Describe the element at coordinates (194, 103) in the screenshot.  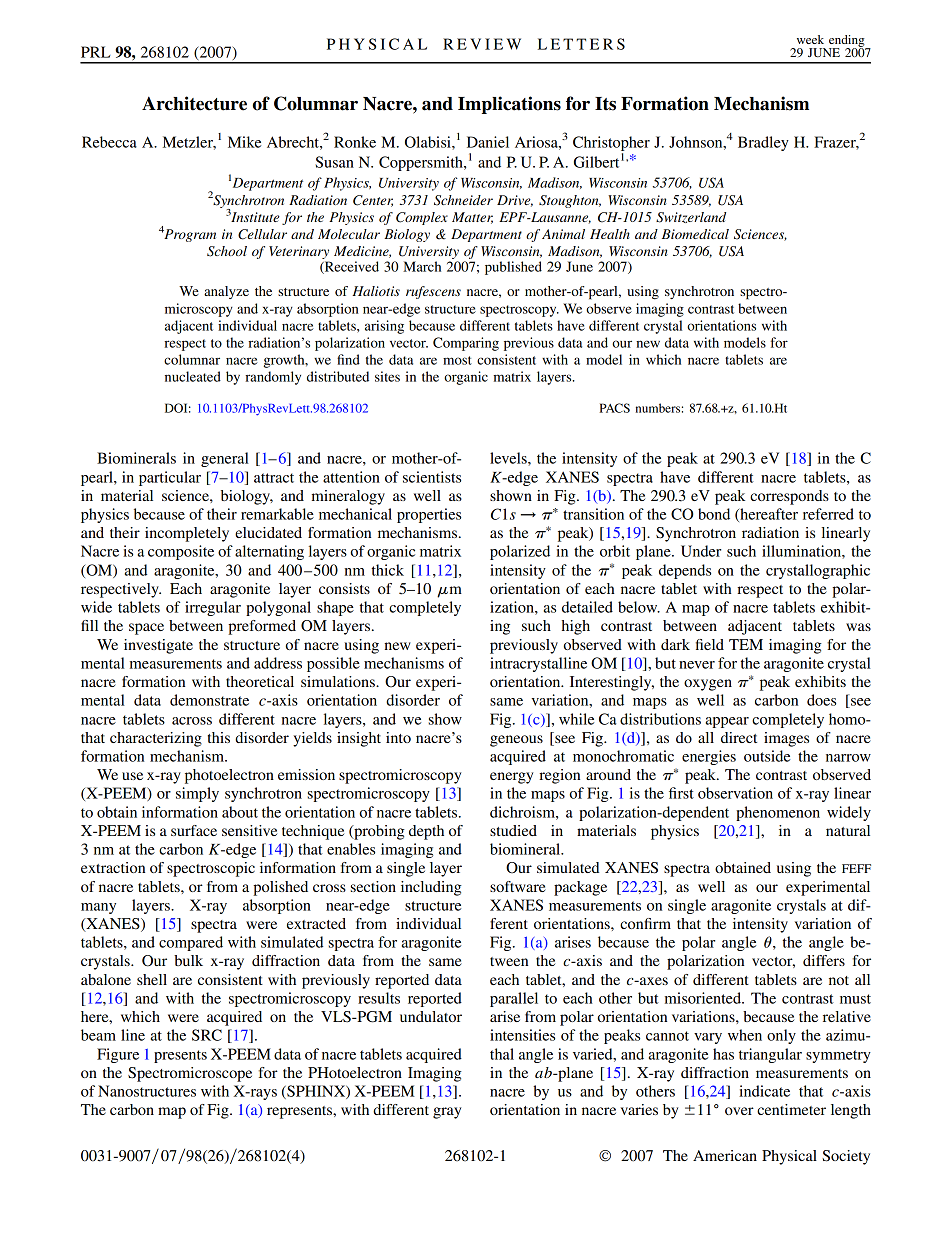
I see `Architecture` at that location.
